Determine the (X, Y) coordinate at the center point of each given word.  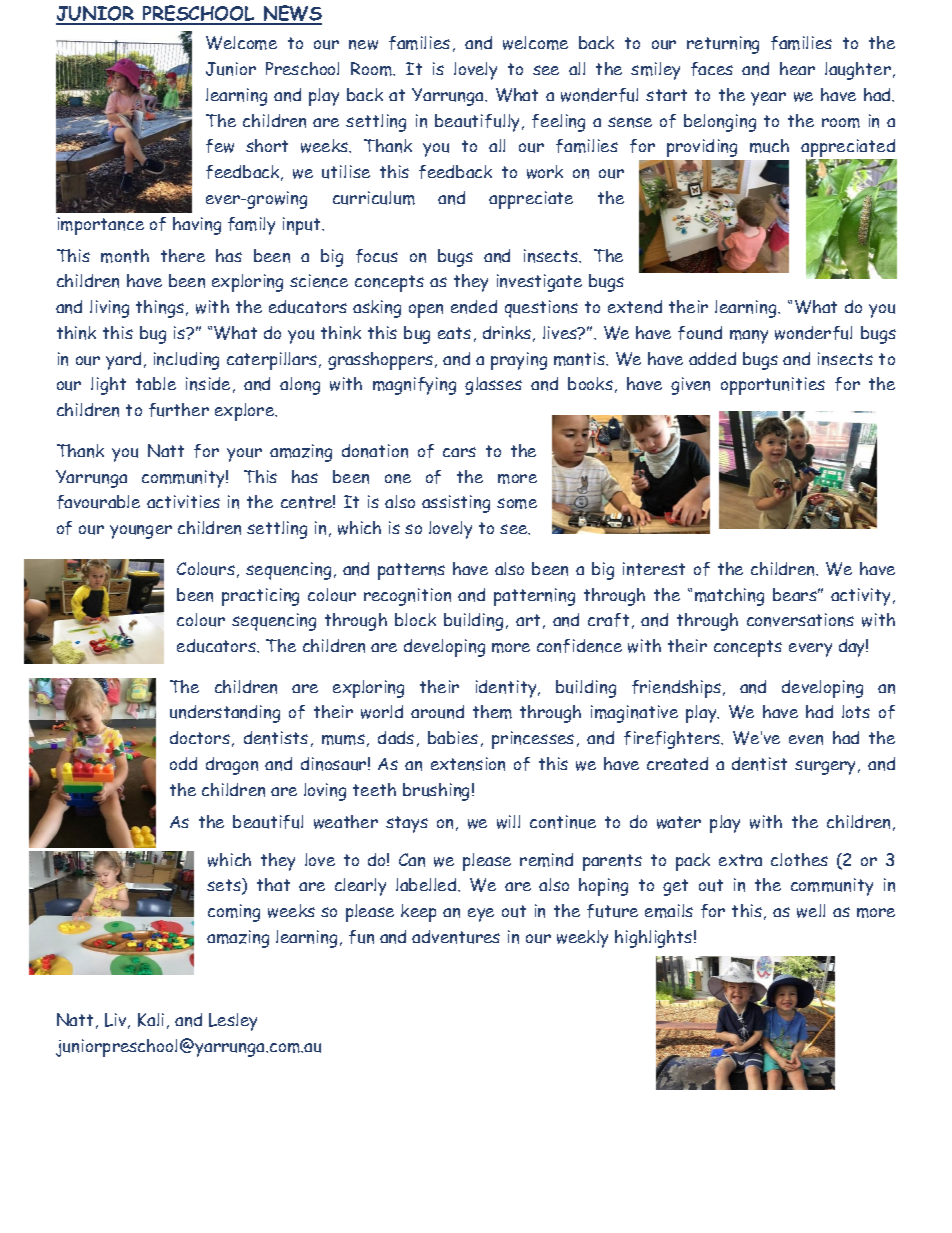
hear (797, 68)
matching (729, 597)
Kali (151, 1020)
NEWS (291, 14)
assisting (456, 504)
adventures (456, 937)
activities (183, 501)
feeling (558, 123)
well (811, 911)
